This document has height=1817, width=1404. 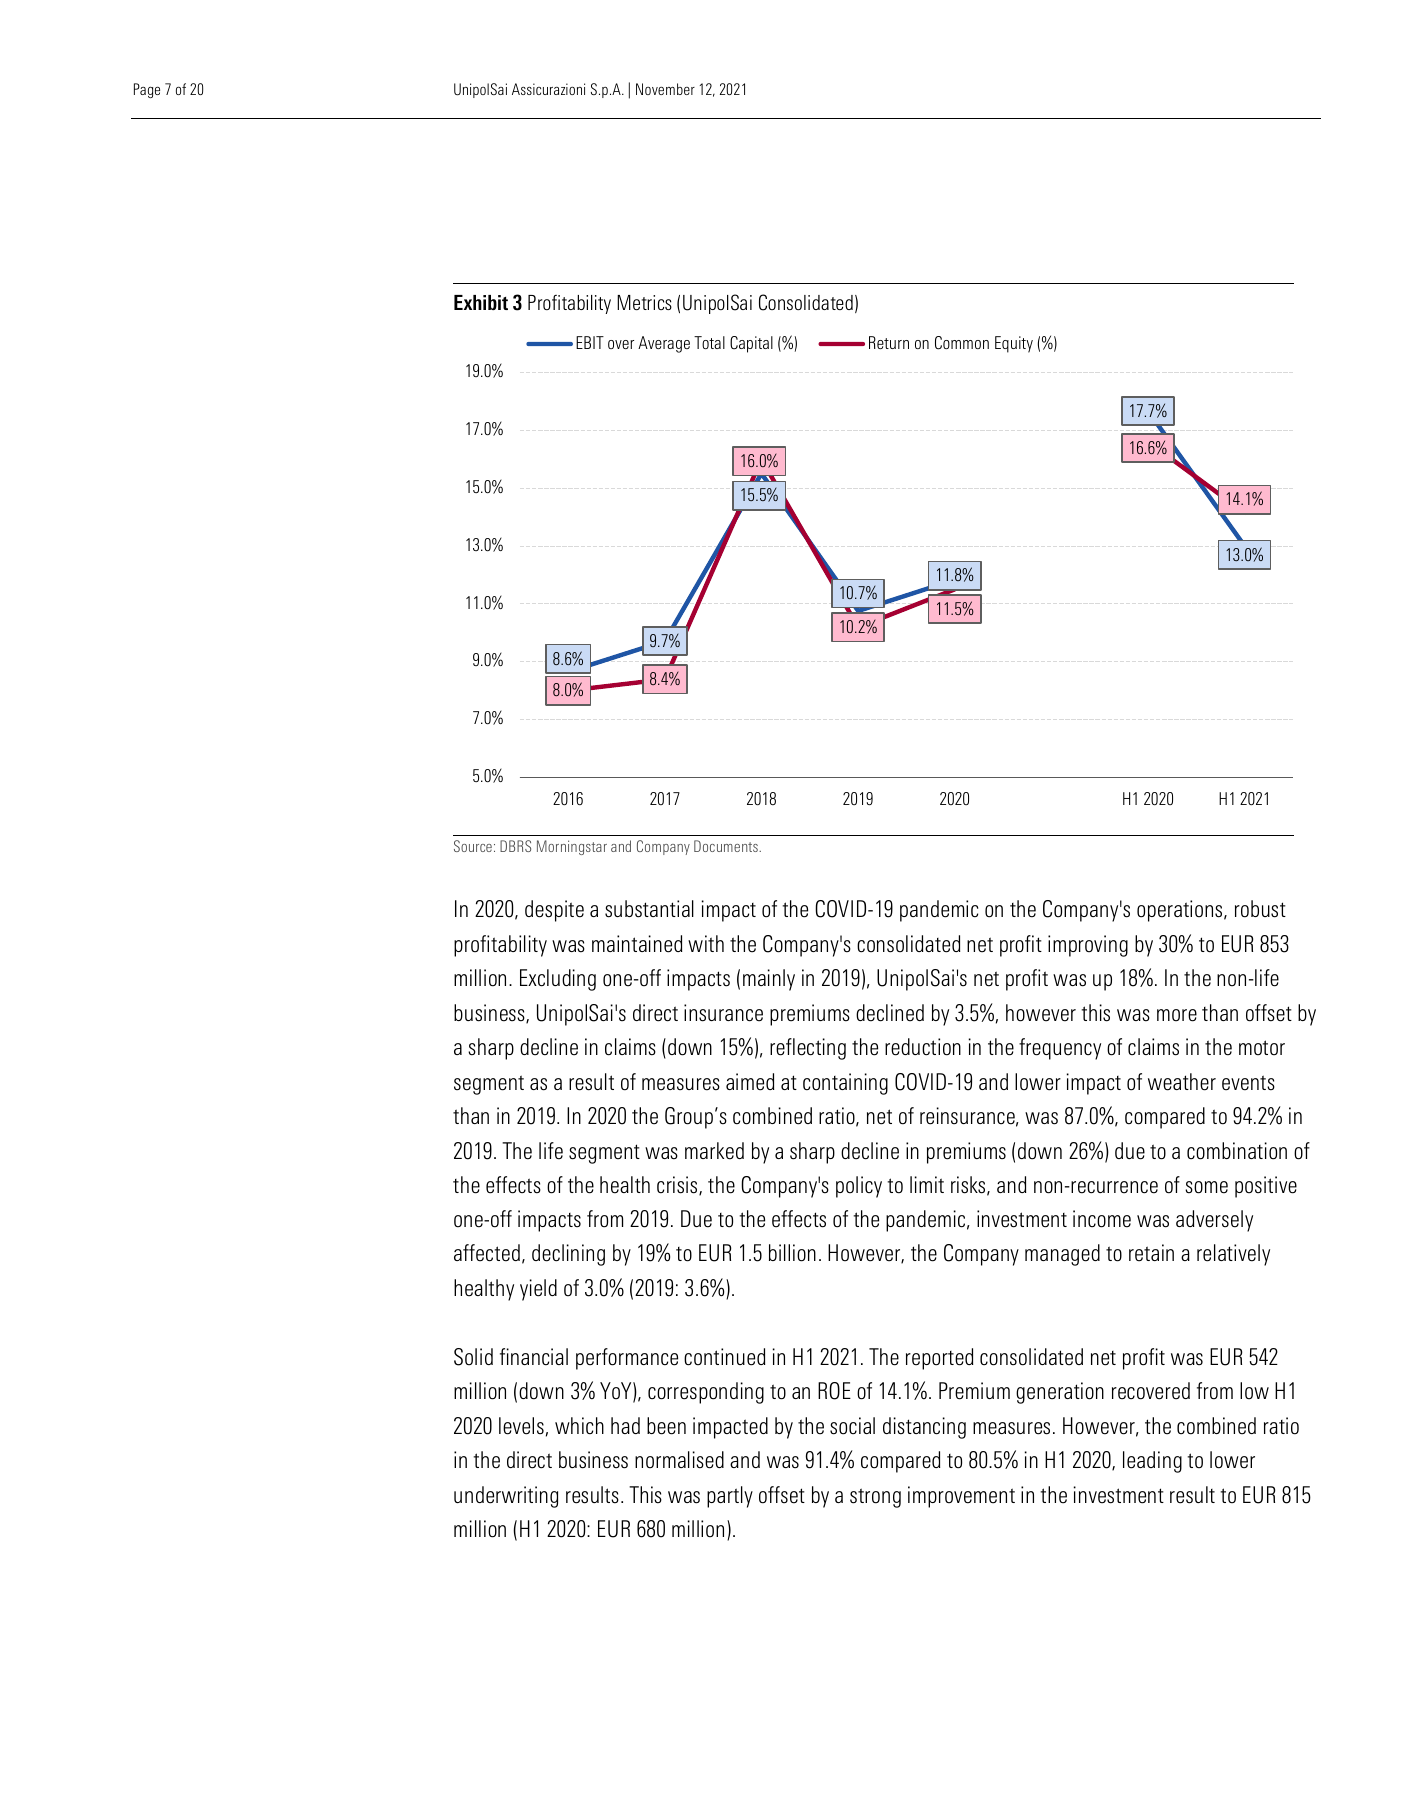 What do you see at coordinates (769, 980) in the document?
I see `mainly` at bounding box center [769, 980].
